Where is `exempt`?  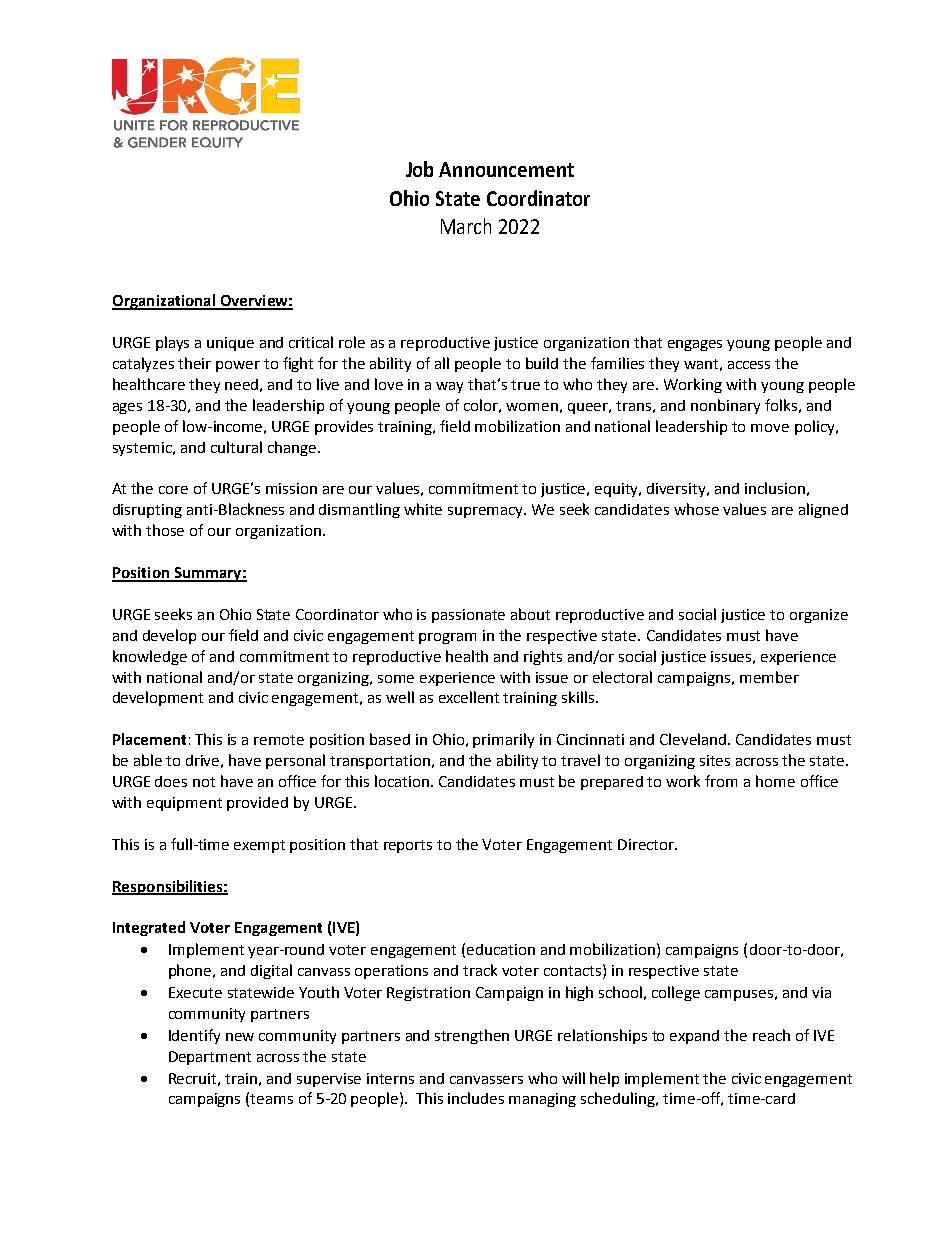
exempt is located at coordinates (259, 846).
